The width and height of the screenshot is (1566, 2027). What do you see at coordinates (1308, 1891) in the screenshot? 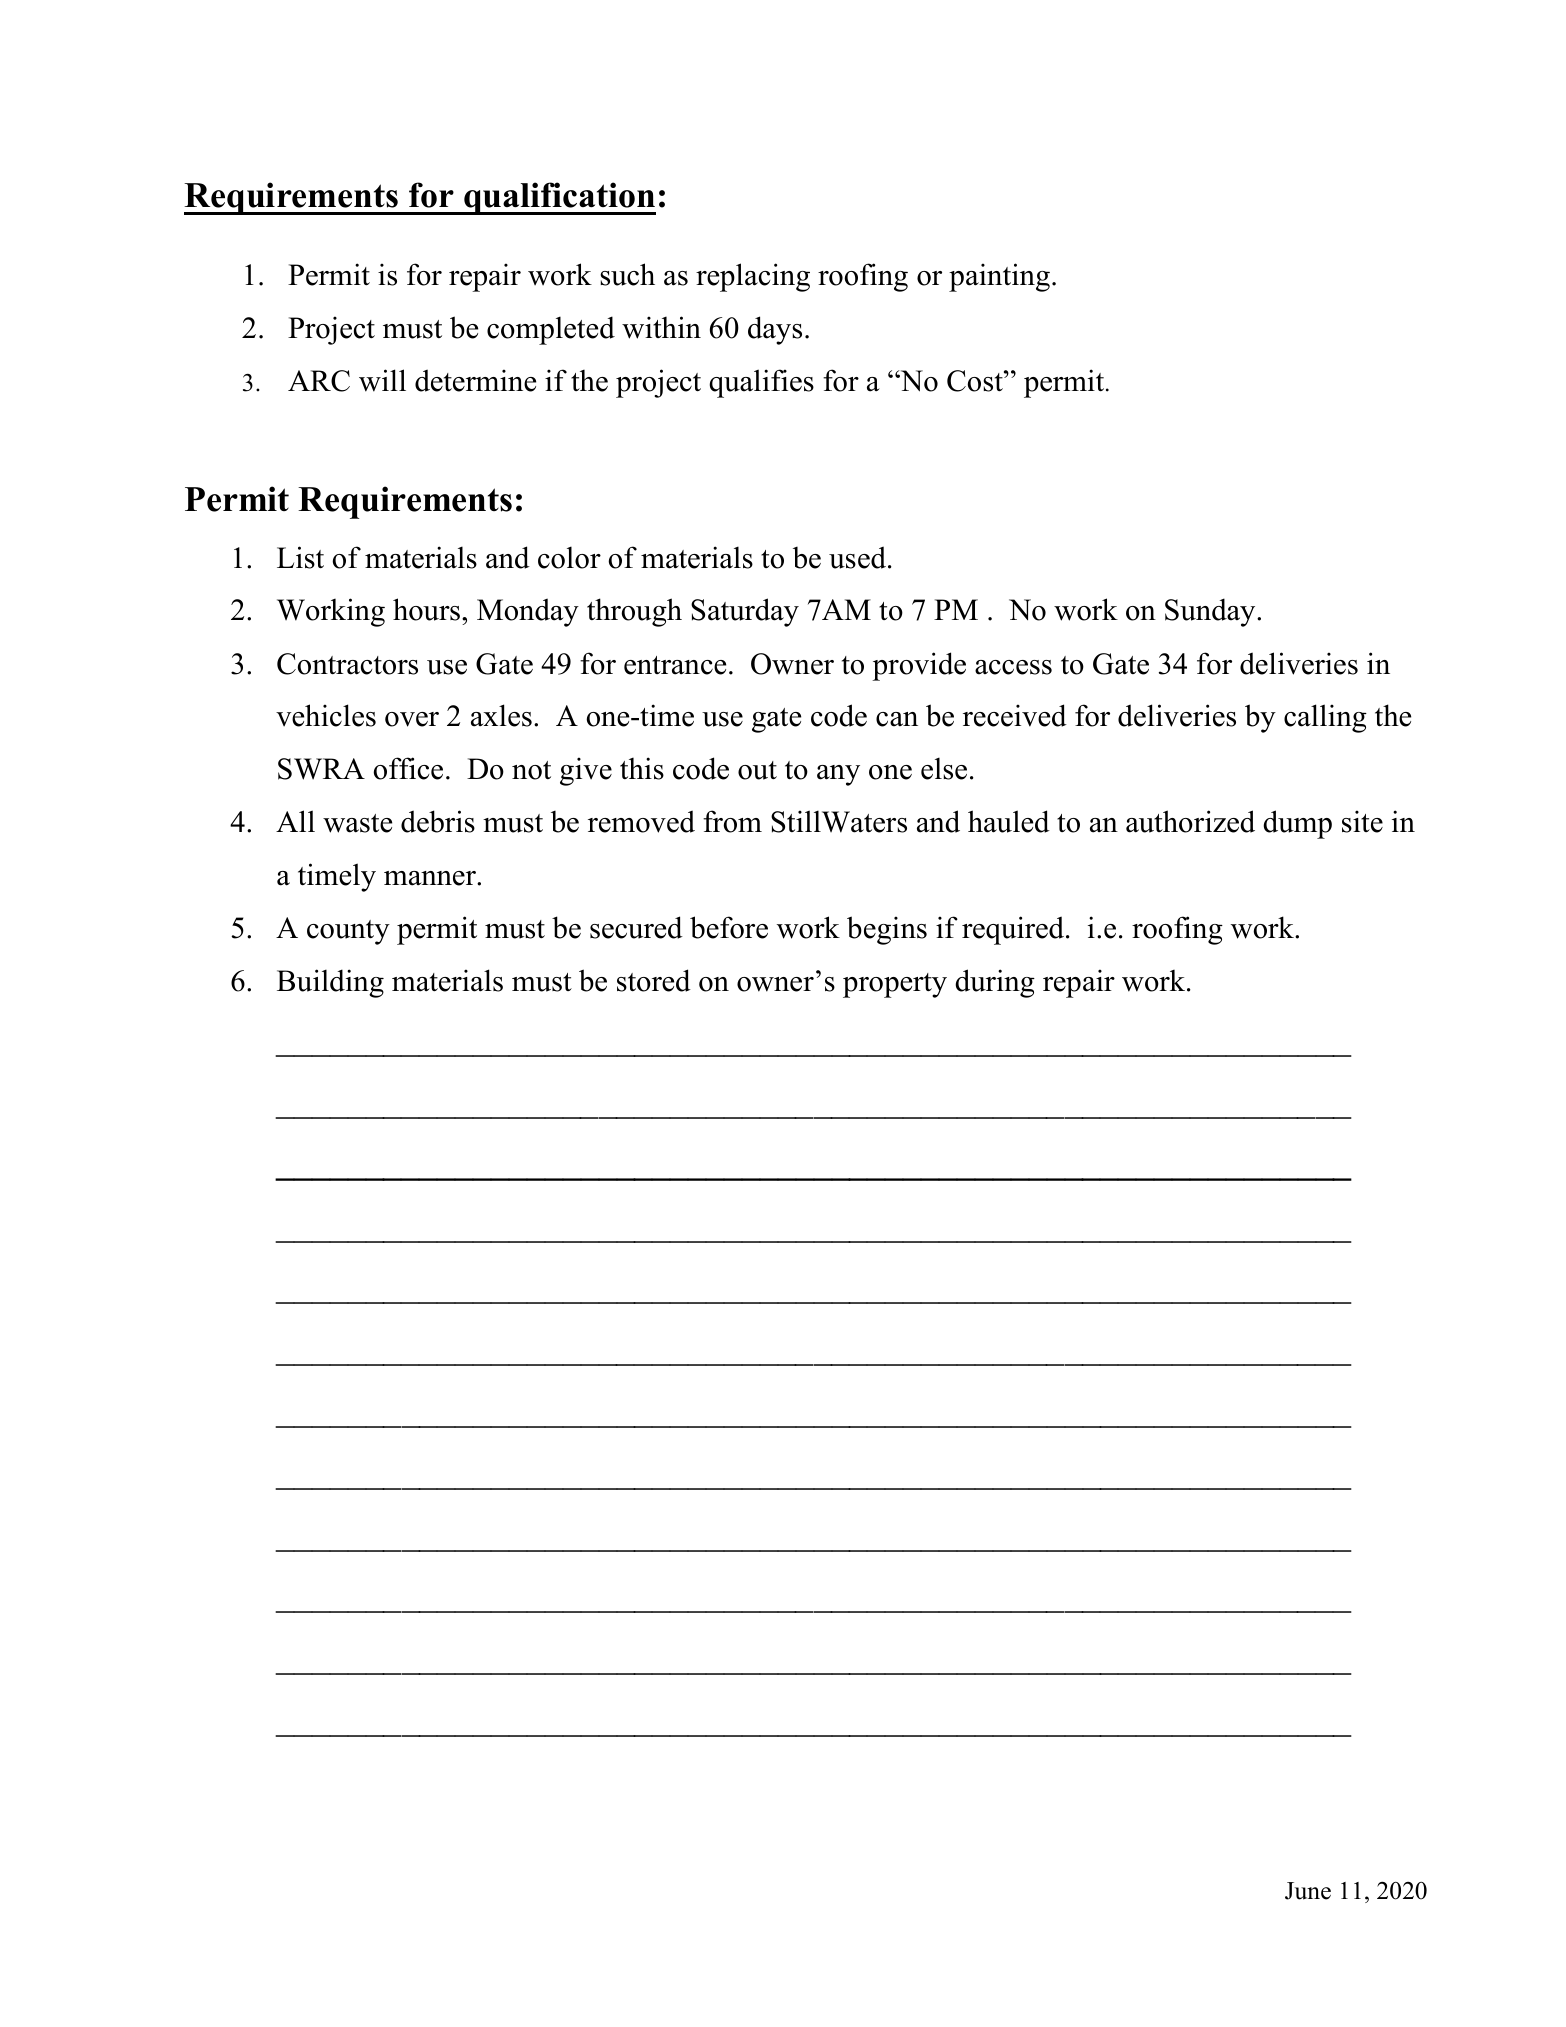
I see `June` at bounding box center [1308, 1891].
